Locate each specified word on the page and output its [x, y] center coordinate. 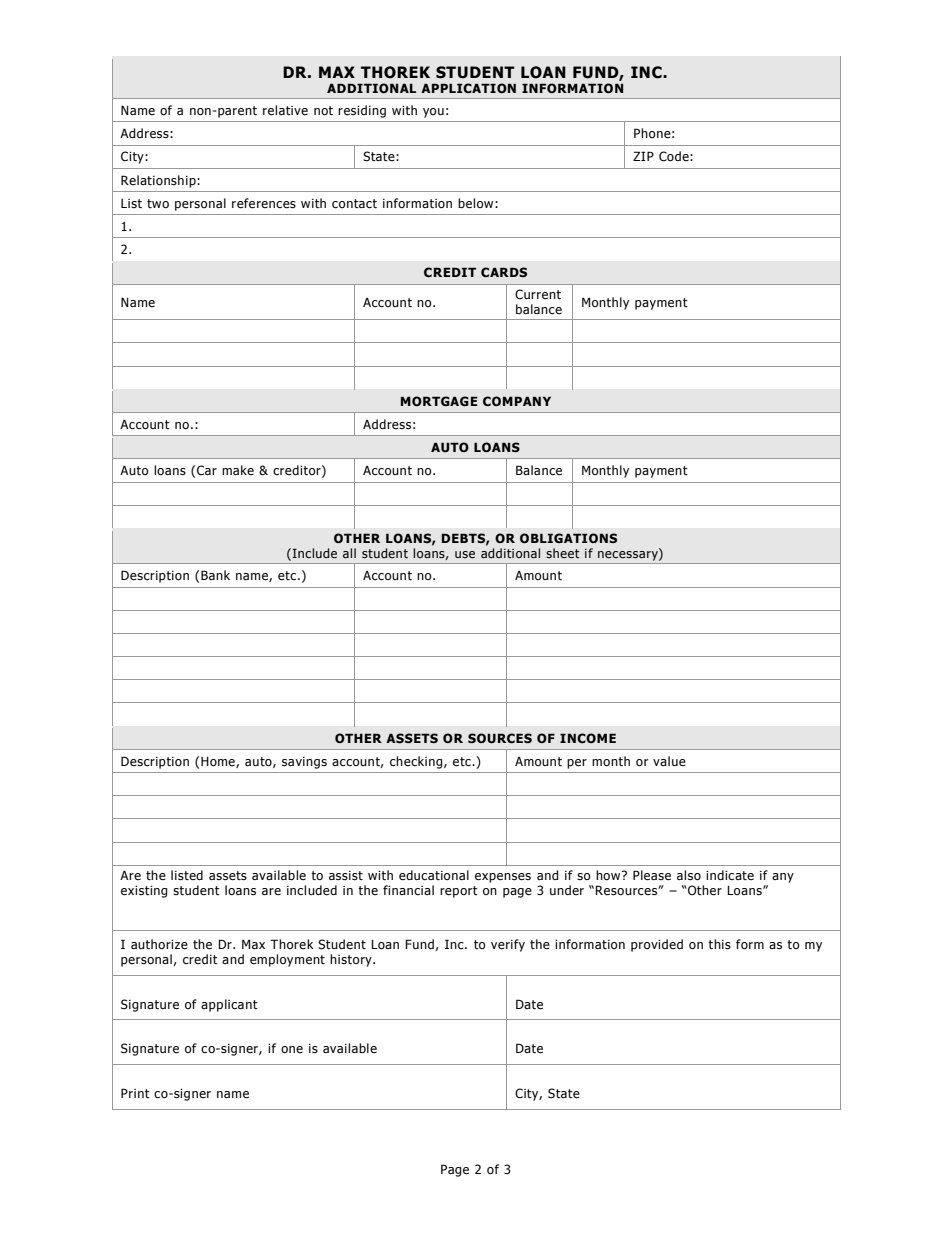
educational [434, 875]
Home [219, 762]
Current [538, 294]
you [433, 113]
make [238, 470]
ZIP [643, 156]
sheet [563, 553]
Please [652, 875]
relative [285, 110]
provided [657, 945]
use [465, 554]
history [352, 960]
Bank [215, 575]
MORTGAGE [439, 401]
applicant [229, 1005]
